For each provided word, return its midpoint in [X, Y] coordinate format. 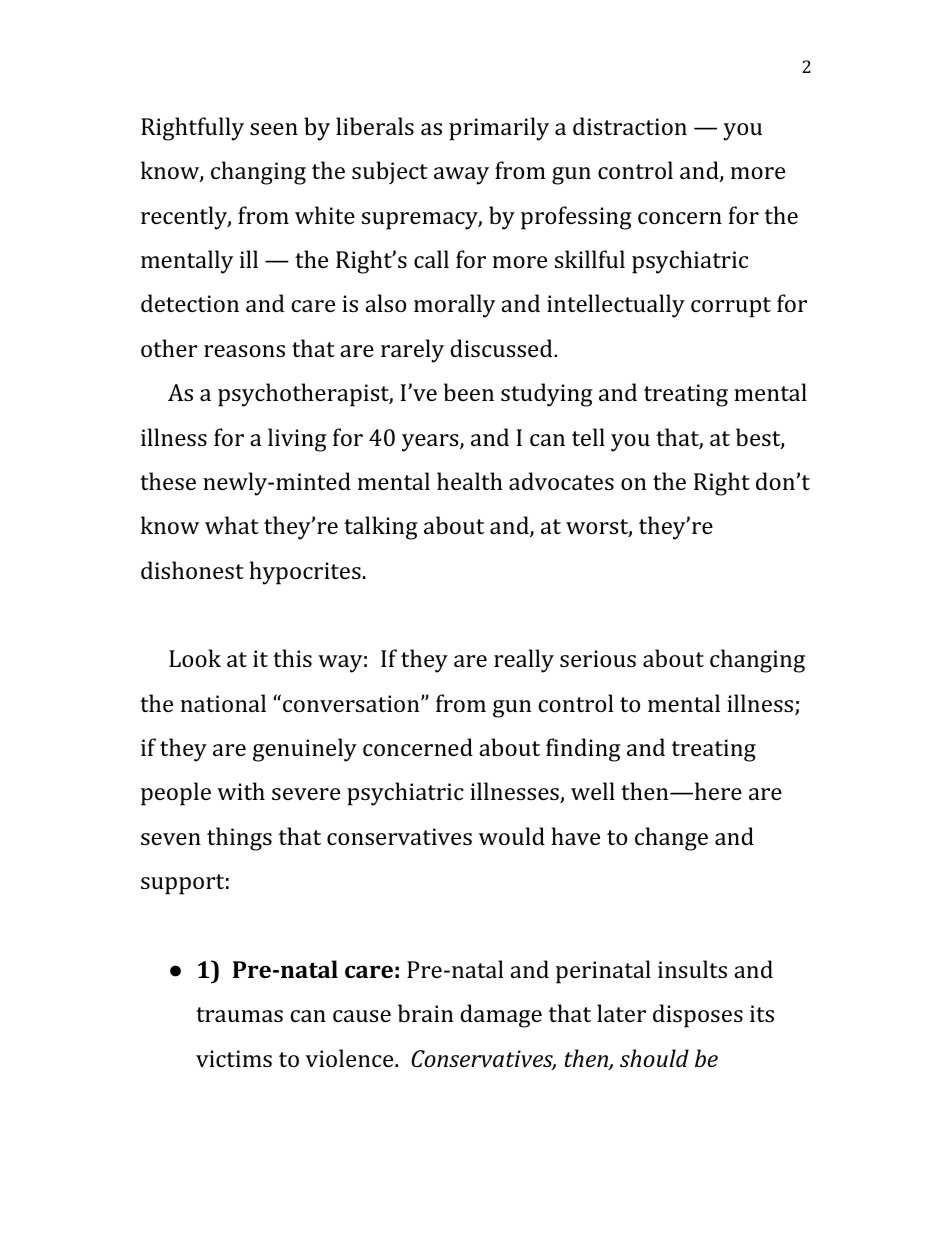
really [524, 661]
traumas [239, 1014]
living [297, 440]
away [461, 176]
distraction [630, 126]
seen [274, 129]
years [431, 443]
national [223, 703]
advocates [561, 481]
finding [583, 750]
